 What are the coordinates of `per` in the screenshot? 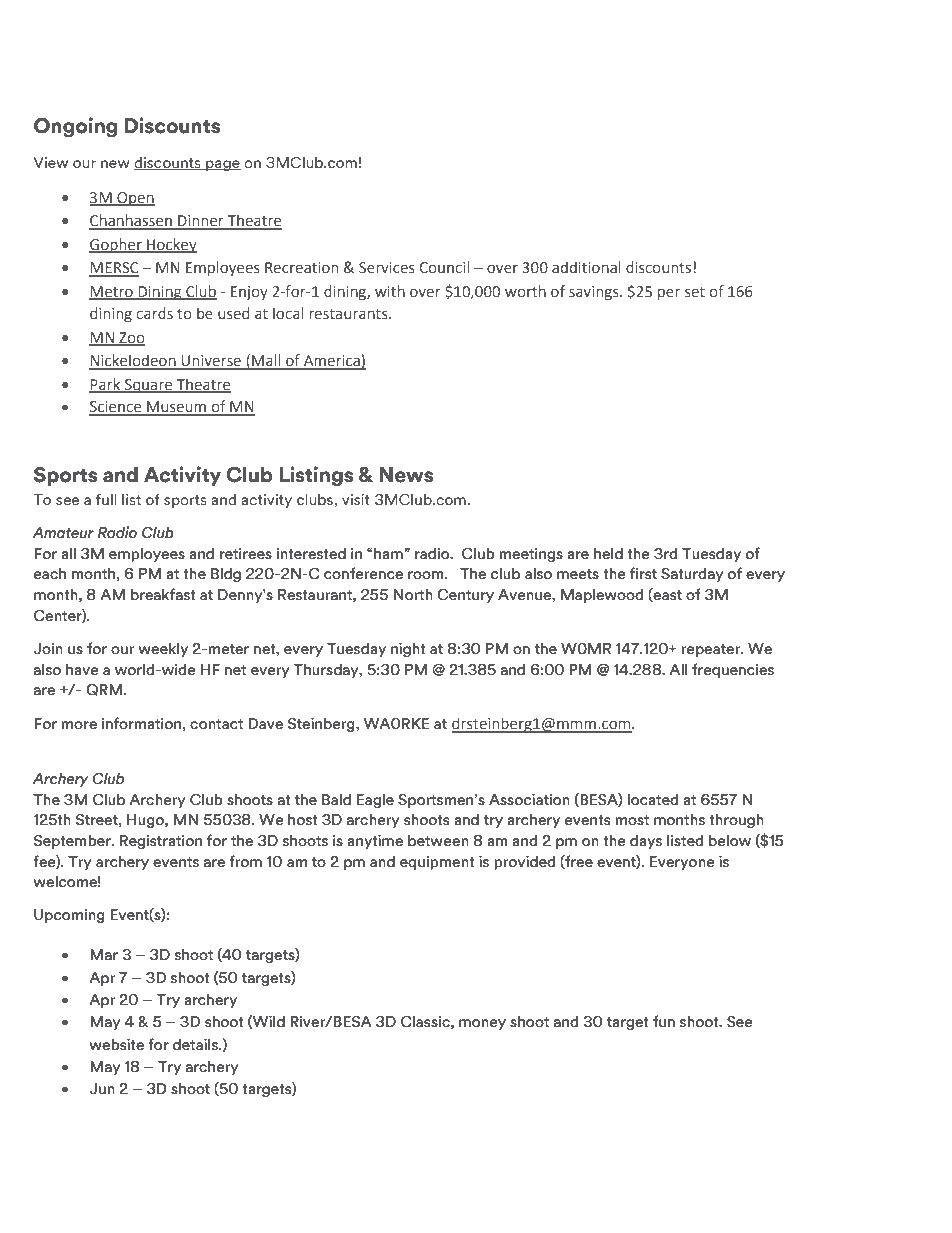 It's located at (669, 294).
